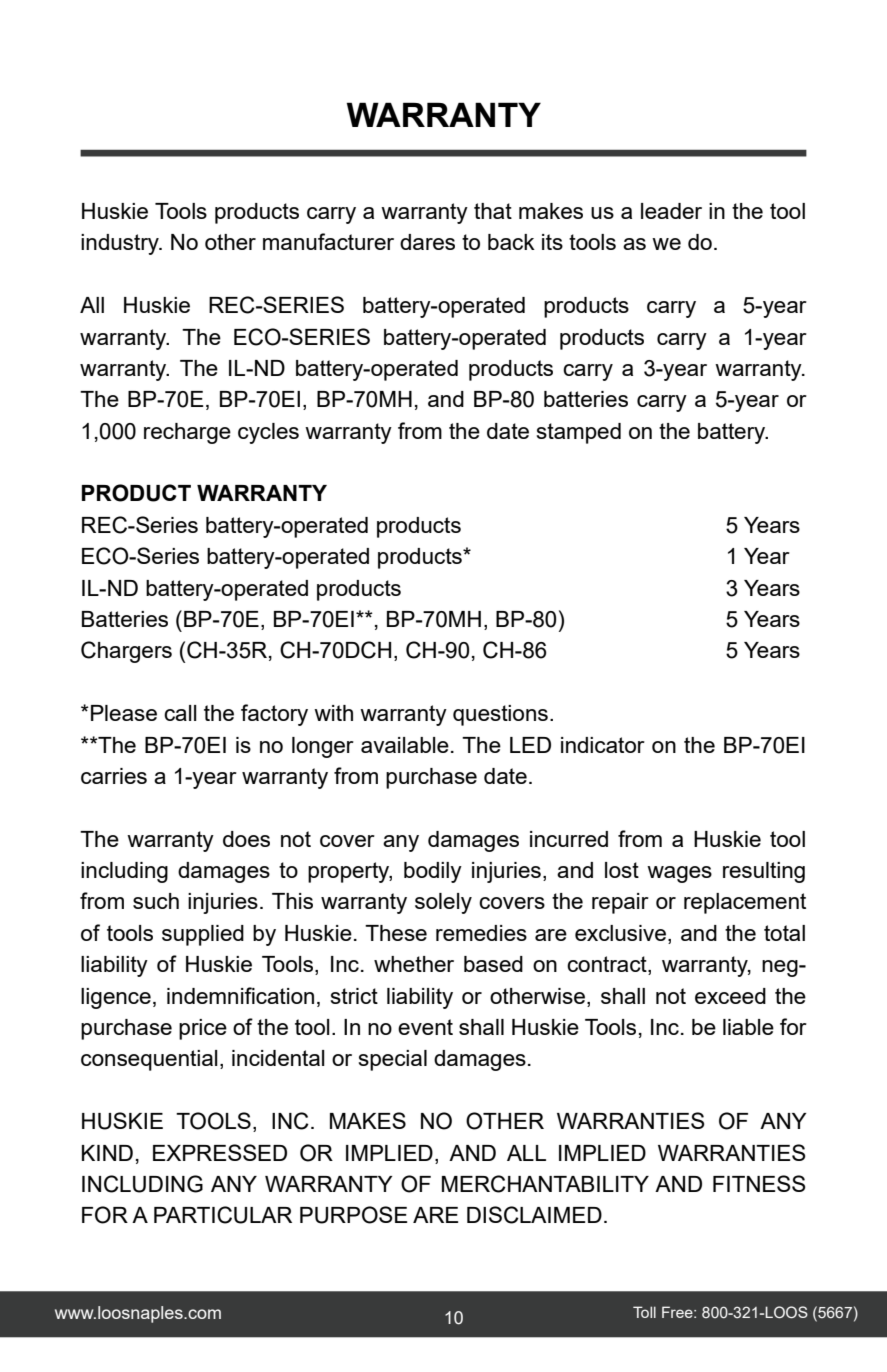 The width and height of the page is (887, 1372). Describe the element at coordinates (603, 745) in the page. I see `indicator` at that location.
